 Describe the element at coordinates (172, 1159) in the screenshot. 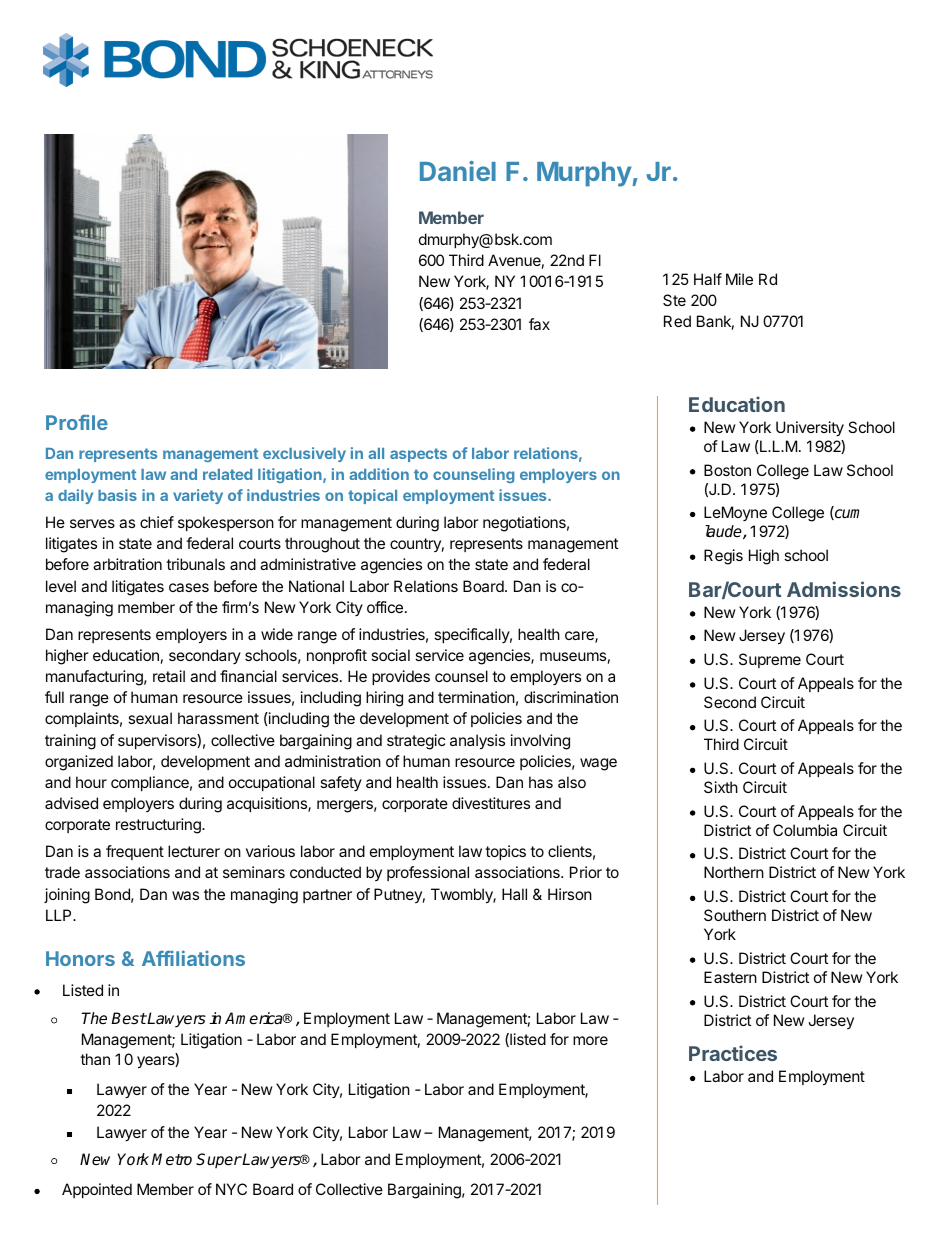

I see `Metro` at that location.
